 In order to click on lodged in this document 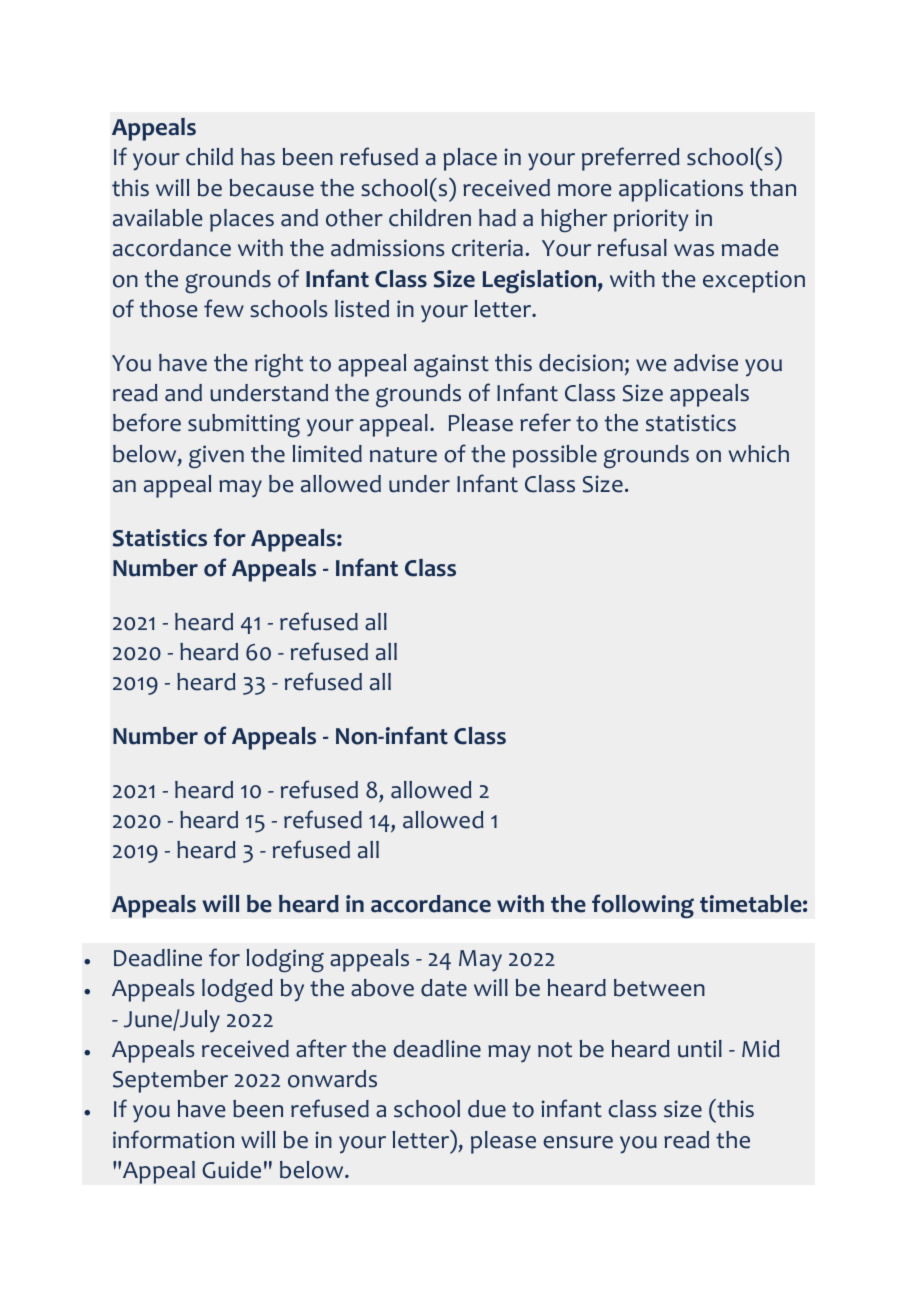, I will do `click(237, 990)`.
